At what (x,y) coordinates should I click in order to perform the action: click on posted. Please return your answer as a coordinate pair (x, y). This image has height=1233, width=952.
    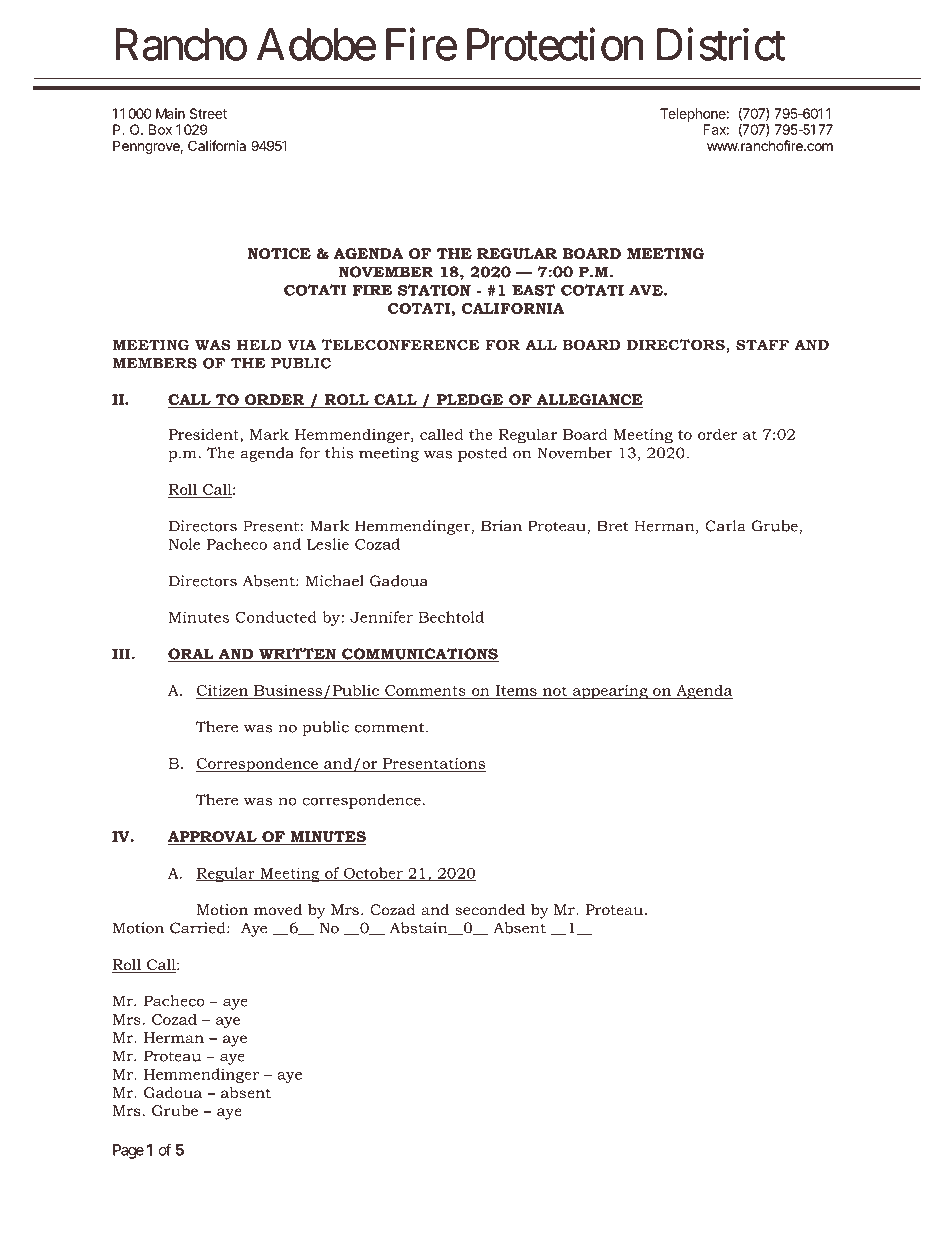
    Looking at the image, I should click on (482, 454).
